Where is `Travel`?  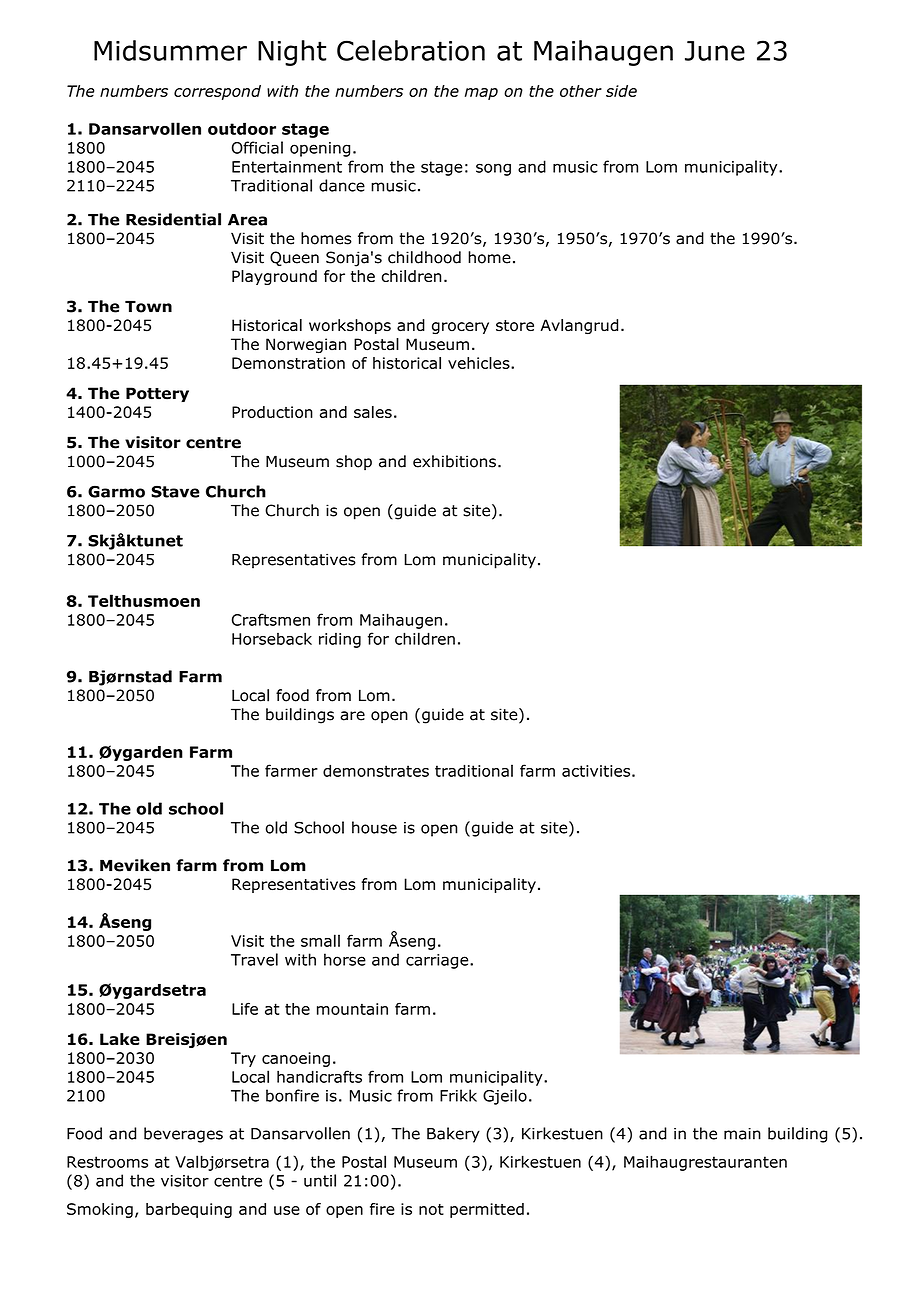 Travel is located at coordinates (254, 959).
